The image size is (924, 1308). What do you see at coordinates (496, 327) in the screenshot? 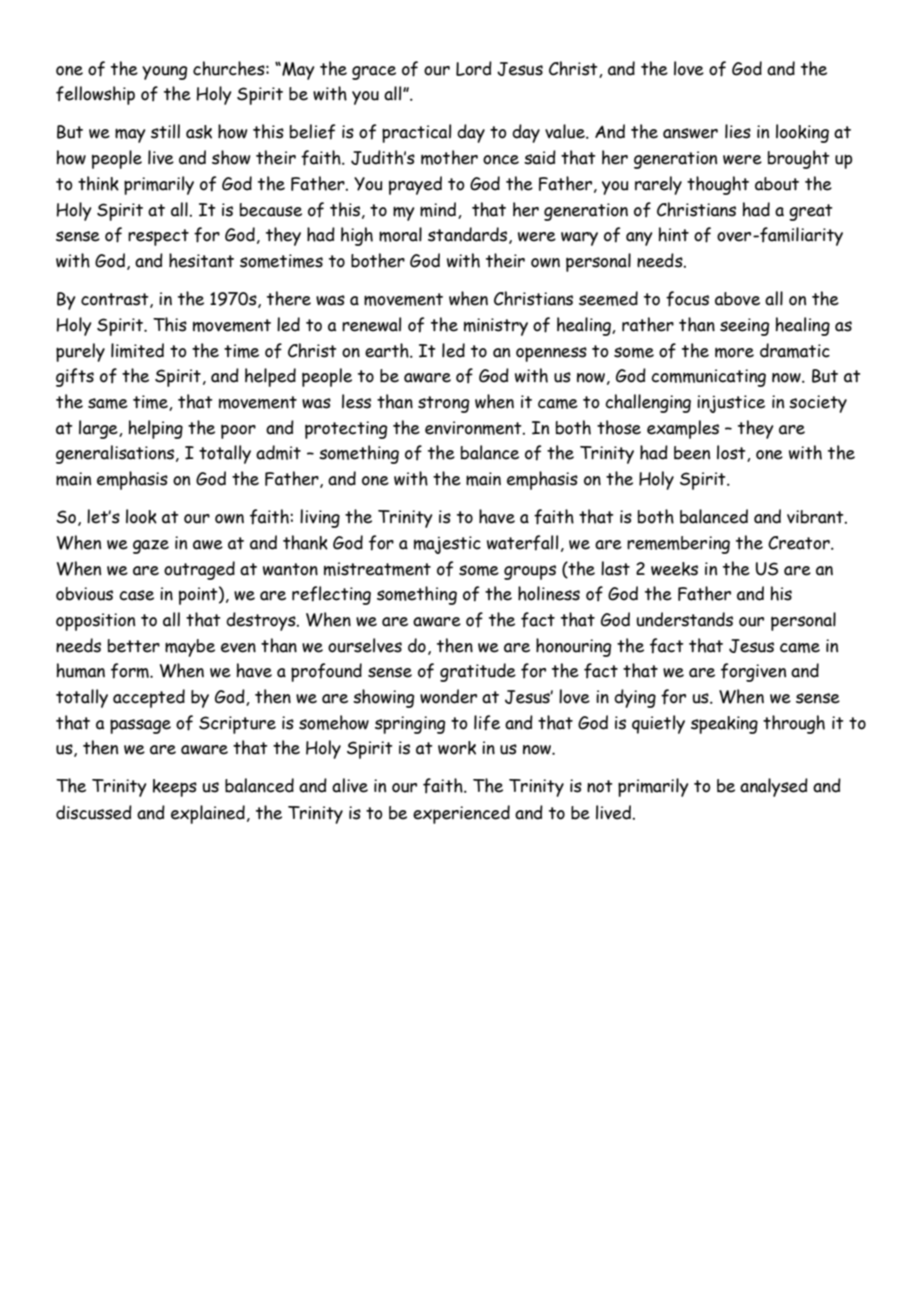
I see `ministry` at bounding box center [496, 327].
